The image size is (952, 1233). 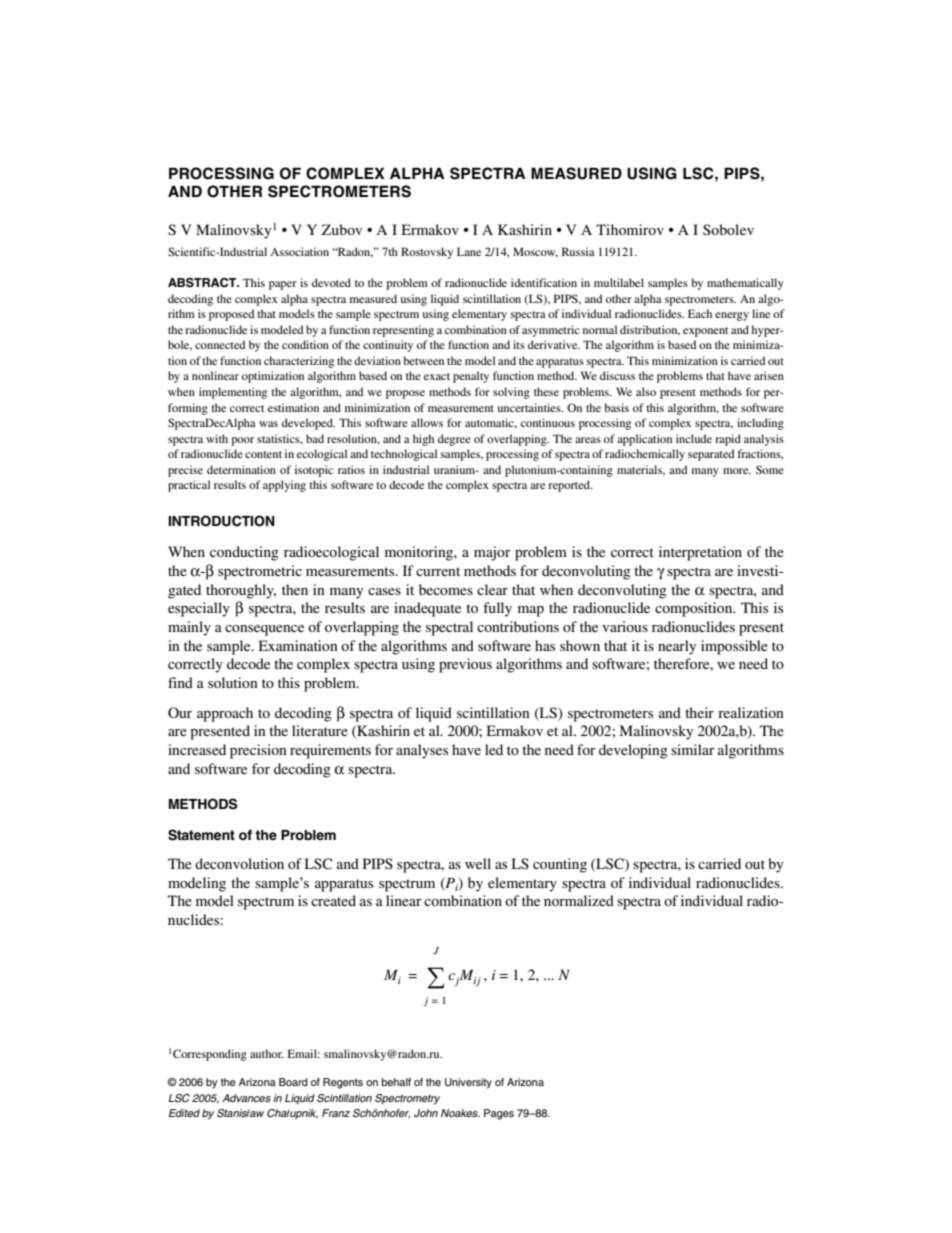 What do you see at coordinates (745, 284) in the screenshot?
I see `mathematically` at bounding box center [745, 284].
